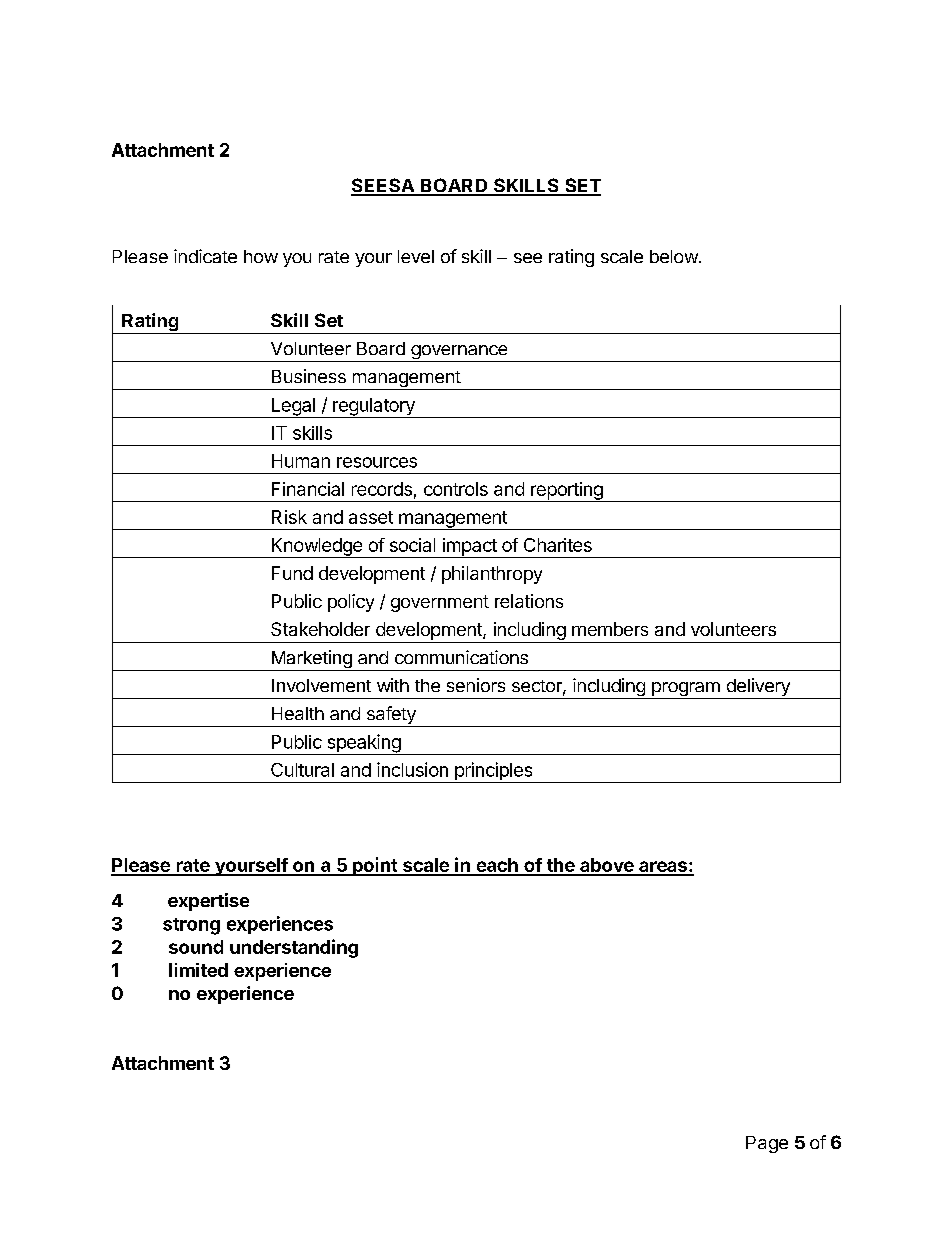 This image has width=952, height=1233. What do you see at coordinates (261, 256) in the image?
I see `how` at bounding box center [261, 256].
